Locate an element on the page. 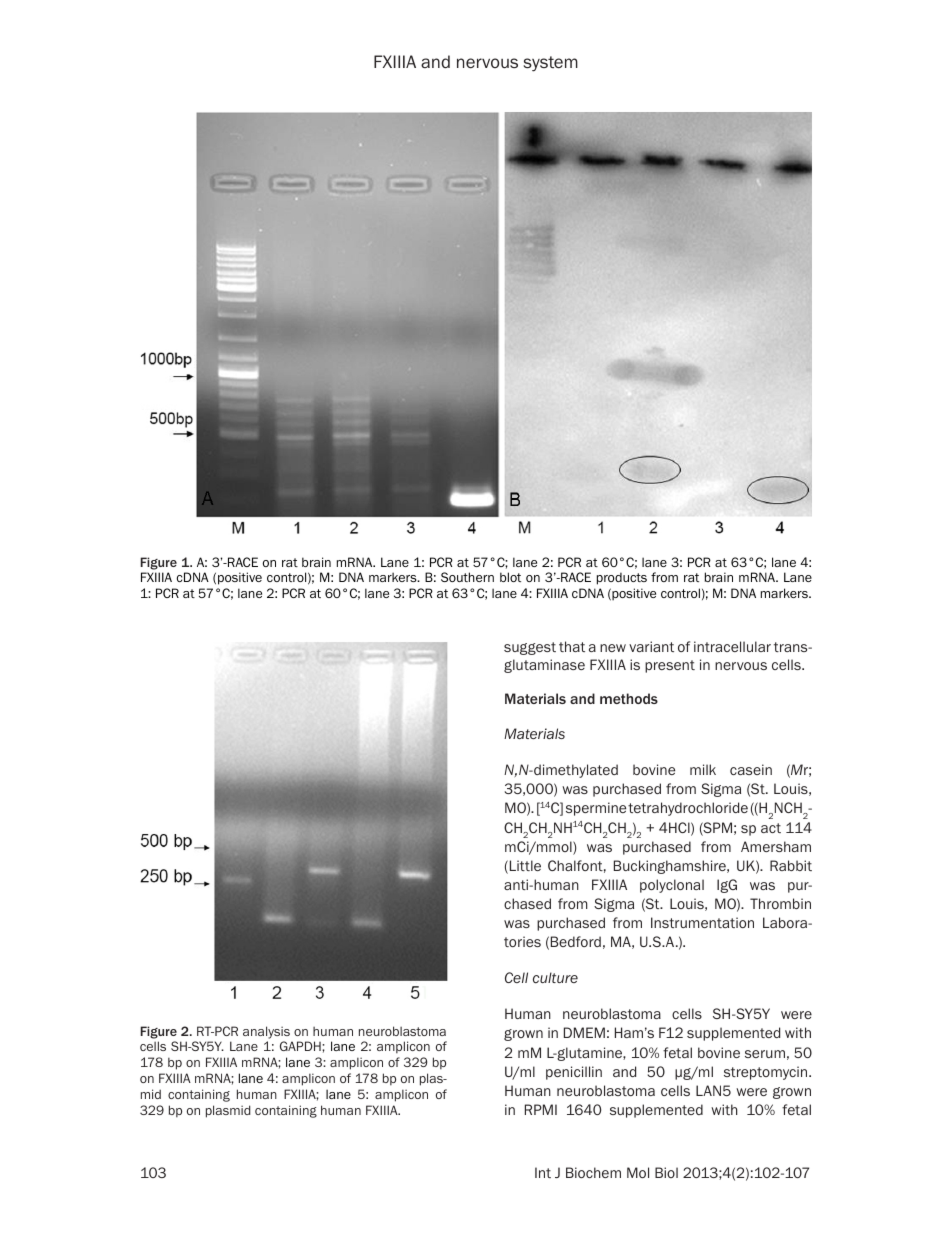 This document has height=1233, width=952. analysis is located at coordinates (266, 1032).
